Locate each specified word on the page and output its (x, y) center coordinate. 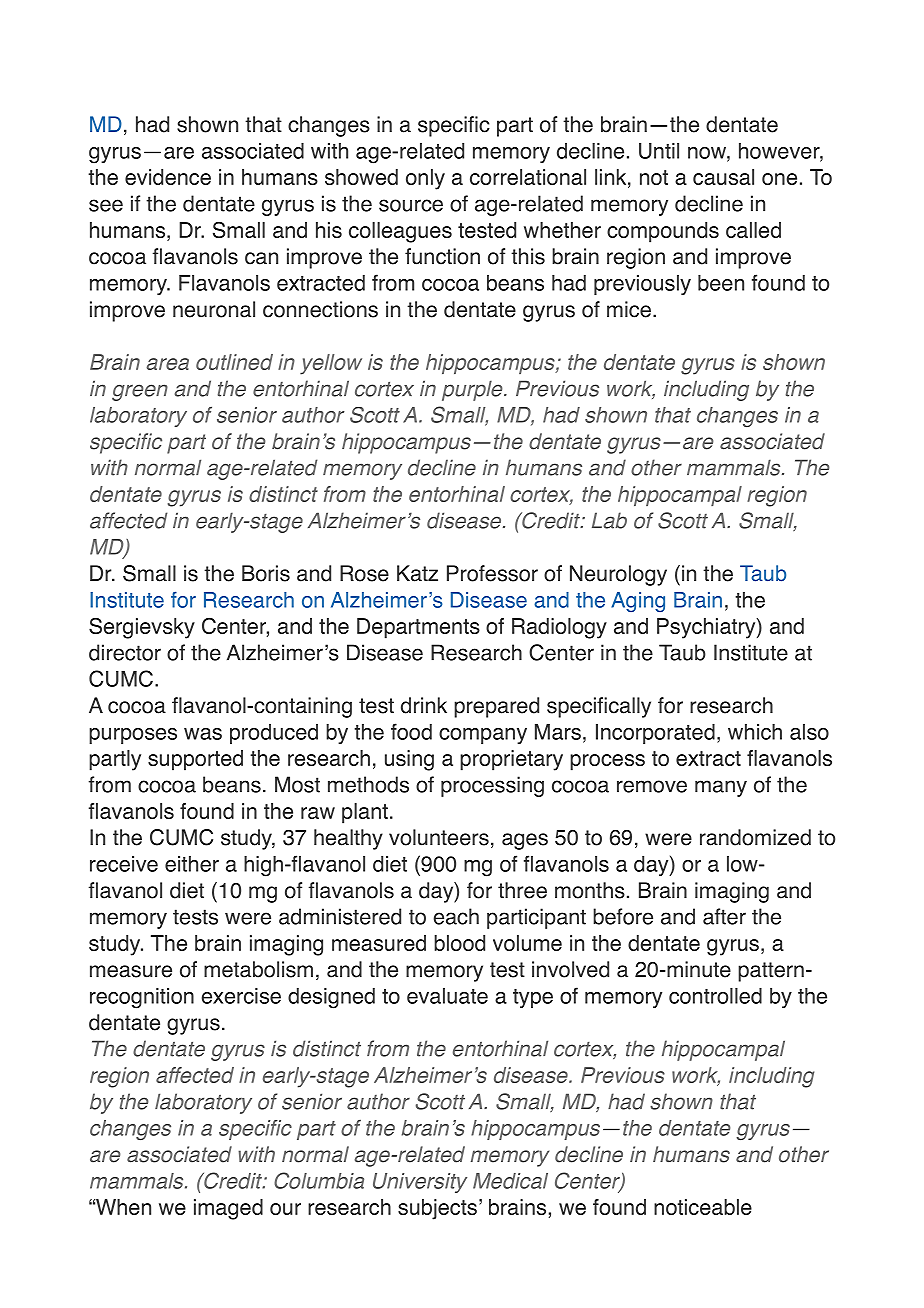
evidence (168, 177)
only (425, 179)
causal (723, 177)
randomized (755, 837)
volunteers (439, 837)
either (192, 864)
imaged (228, 1209)
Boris (266, 573)
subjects (437, 1209)
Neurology (618, 575)
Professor (492, 573)
